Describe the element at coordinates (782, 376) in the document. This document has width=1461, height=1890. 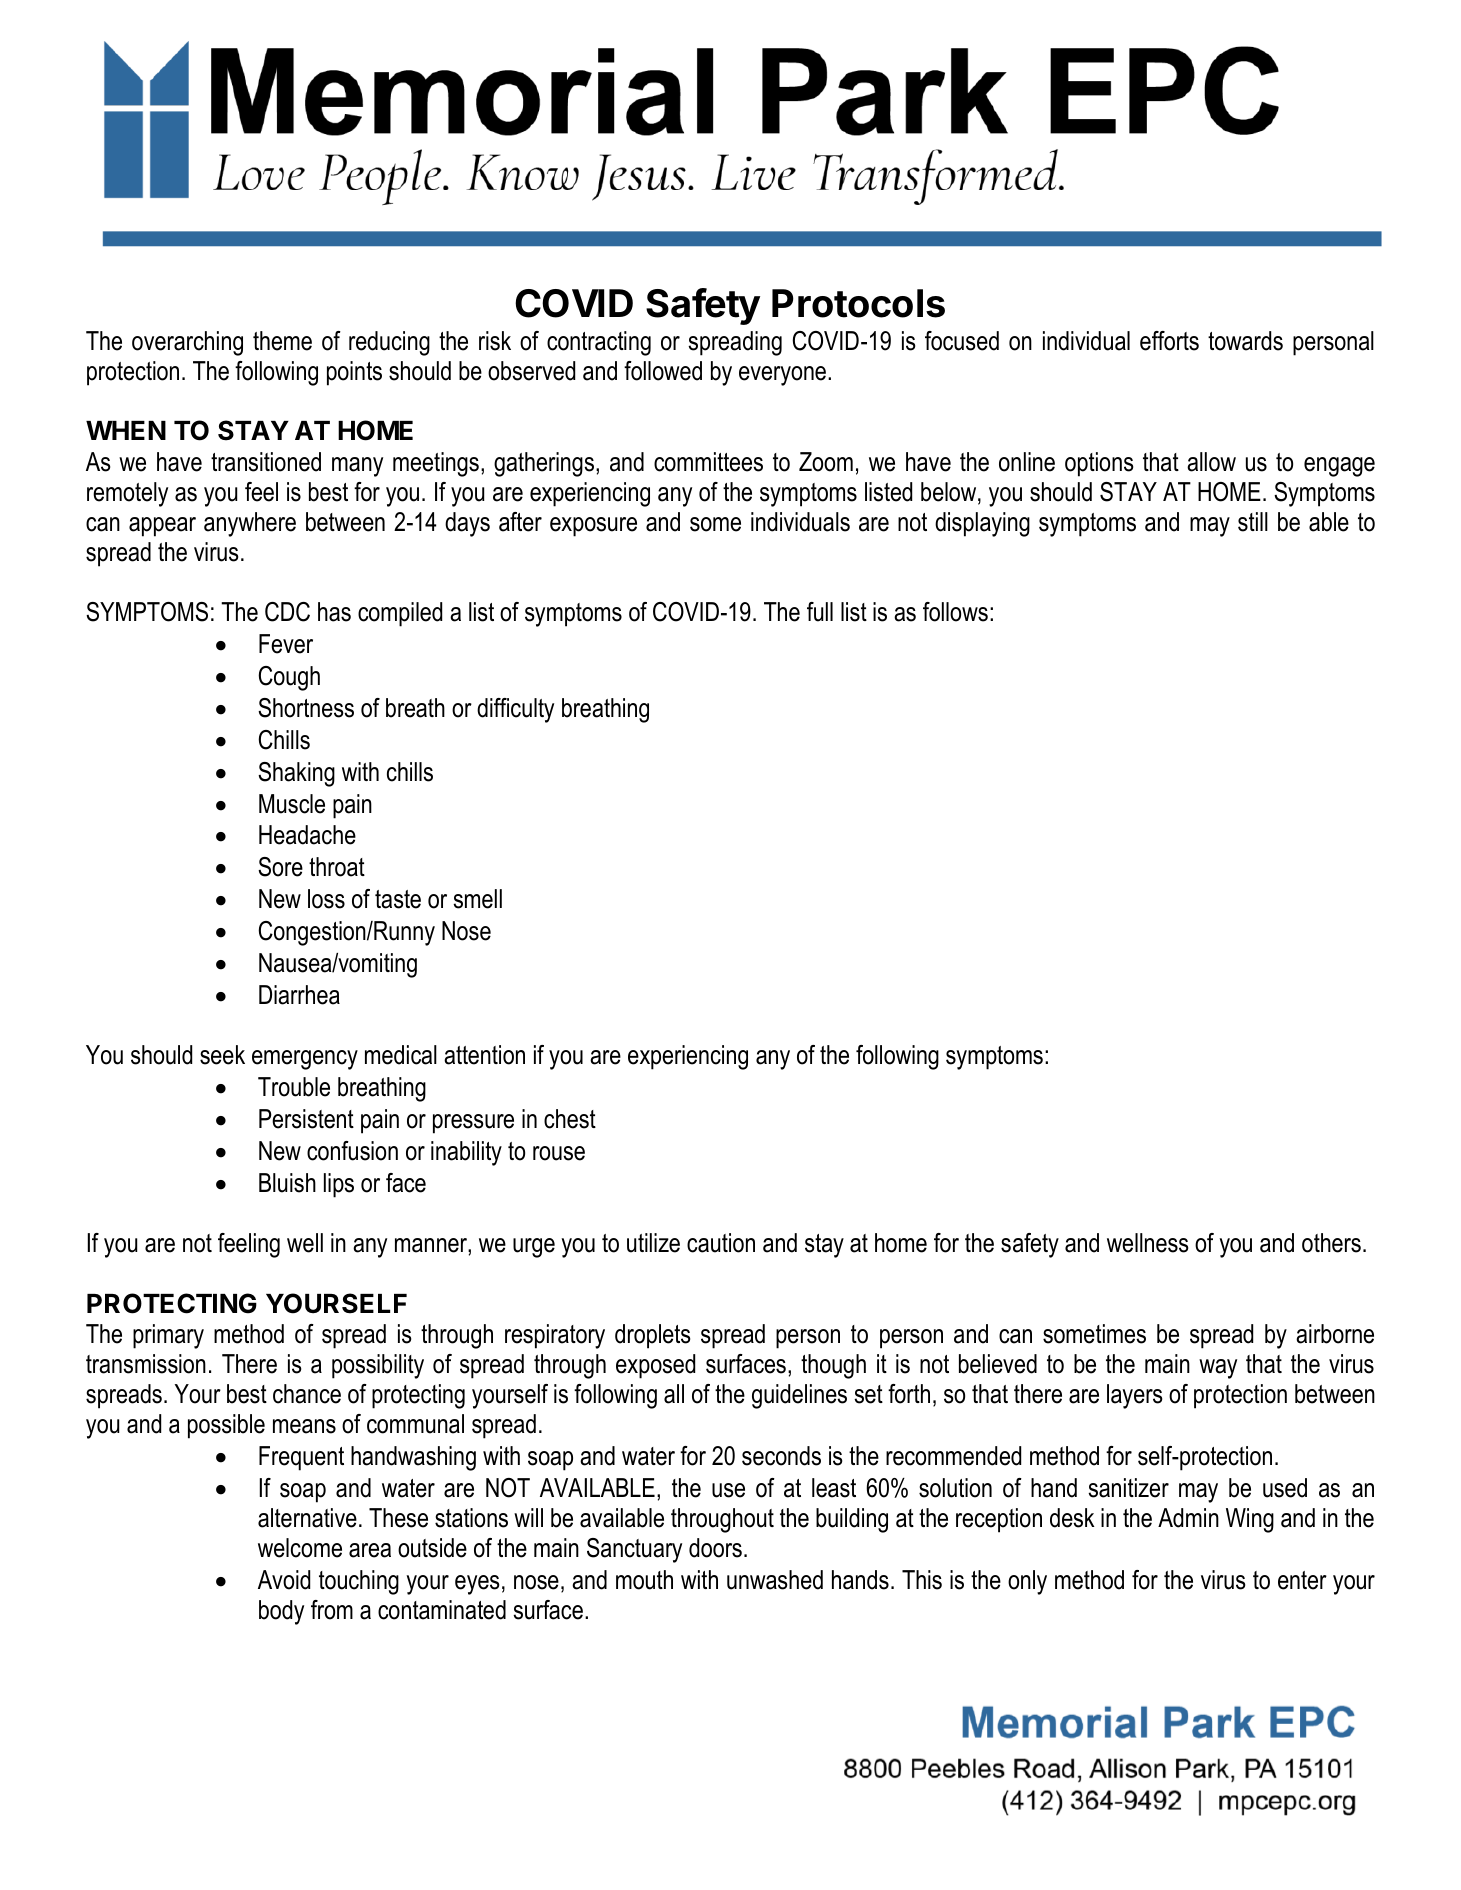
I see `everyone` at that location.
